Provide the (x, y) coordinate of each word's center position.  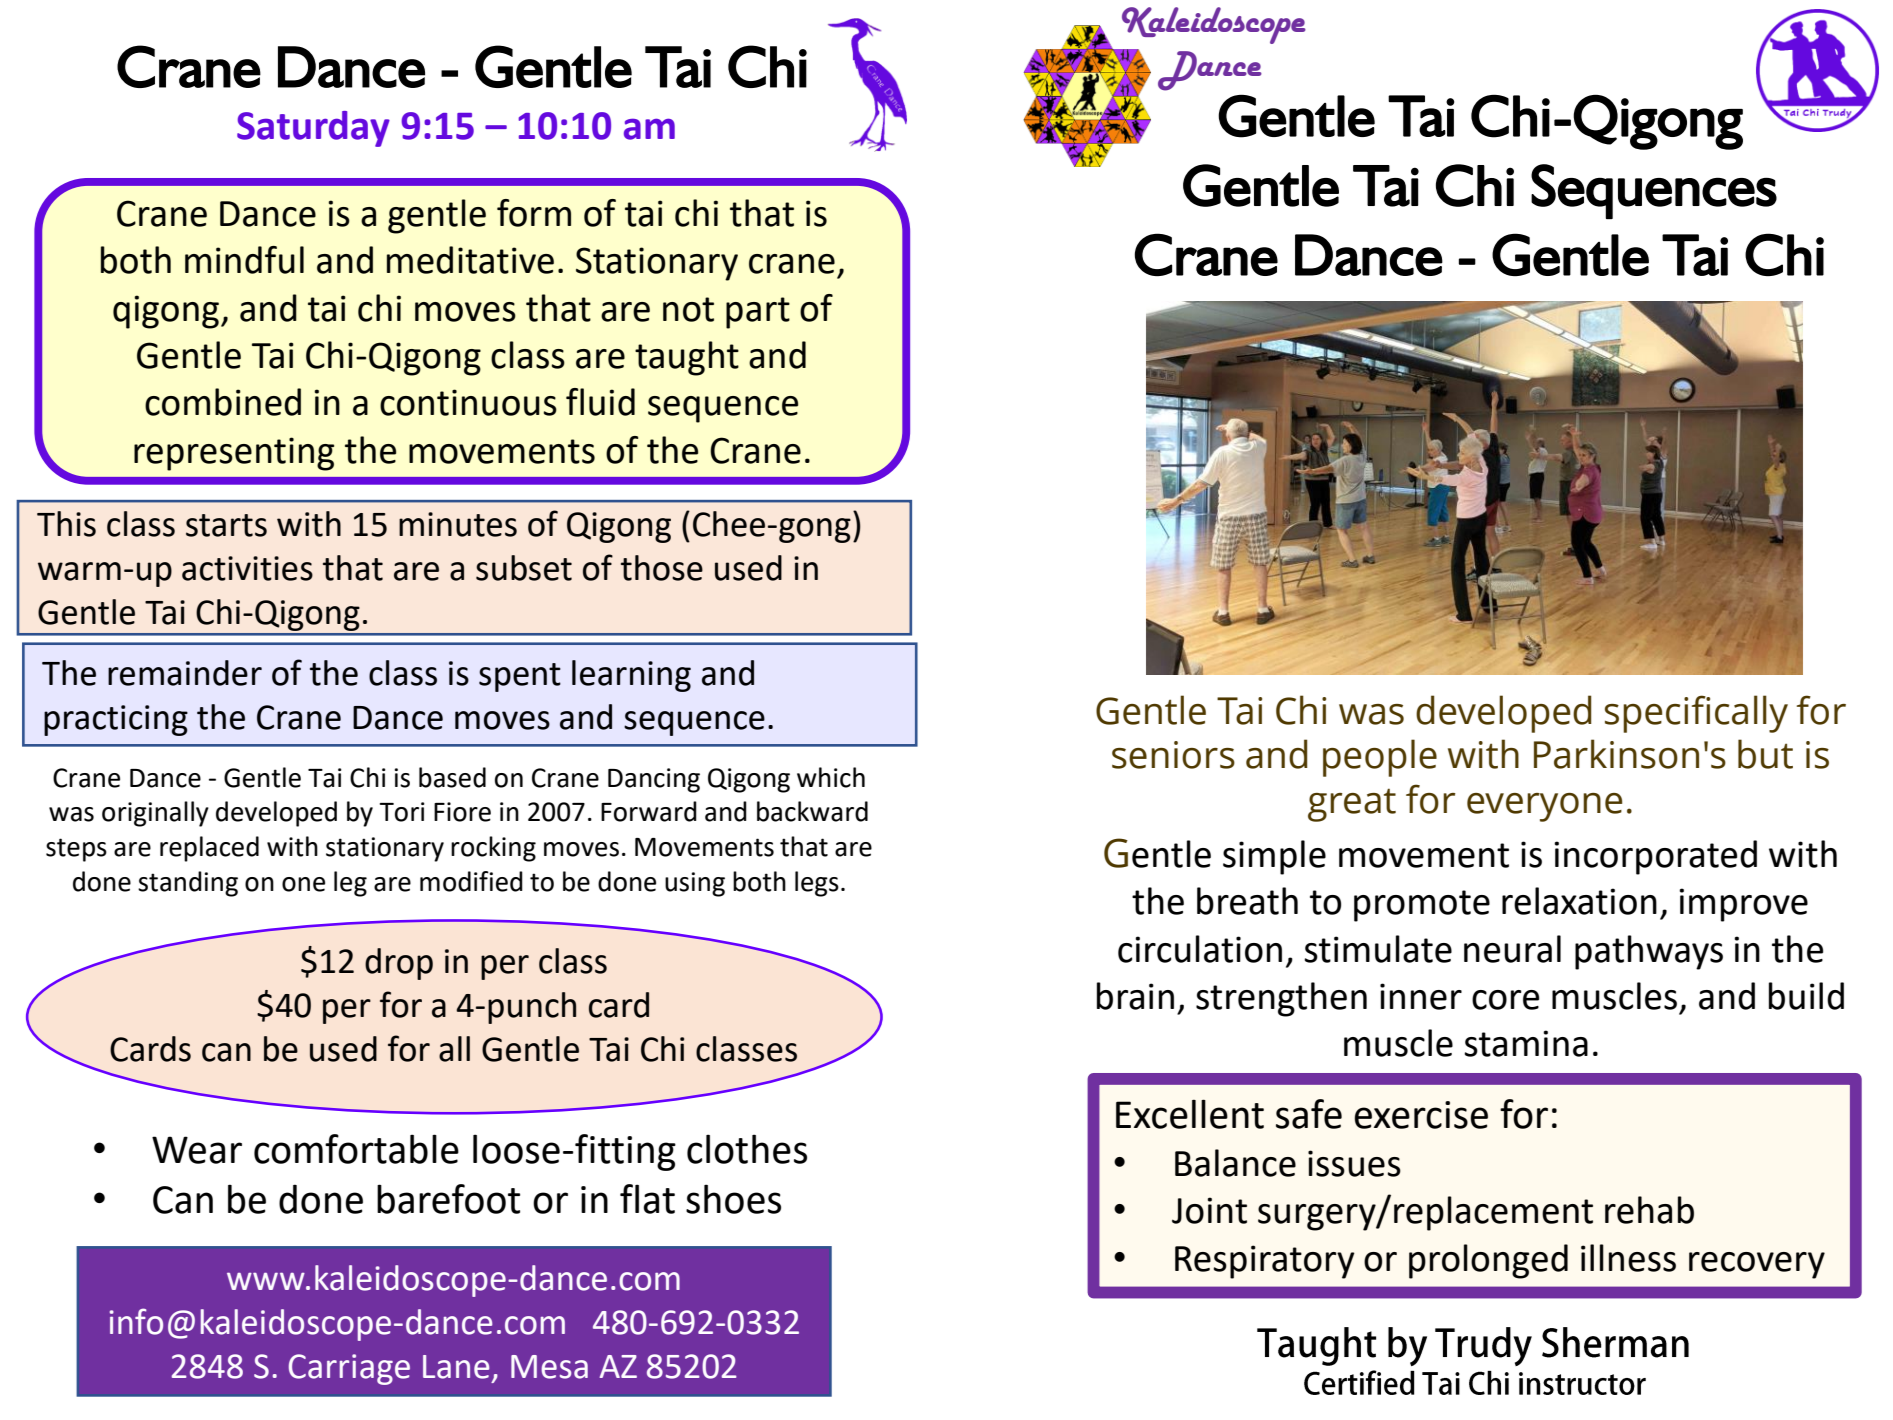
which (831, 777)
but (1765, 754)
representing (234, 454)
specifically (1696, 714)
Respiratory (1265, 1262)
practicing (116, 720)
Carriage (349, 1369)
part (758, 313)
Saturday (313, 129)
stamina (1526, 1043)
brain (1135, 996)
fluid (600, 402)
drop (399, 964)
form (534, 213)
